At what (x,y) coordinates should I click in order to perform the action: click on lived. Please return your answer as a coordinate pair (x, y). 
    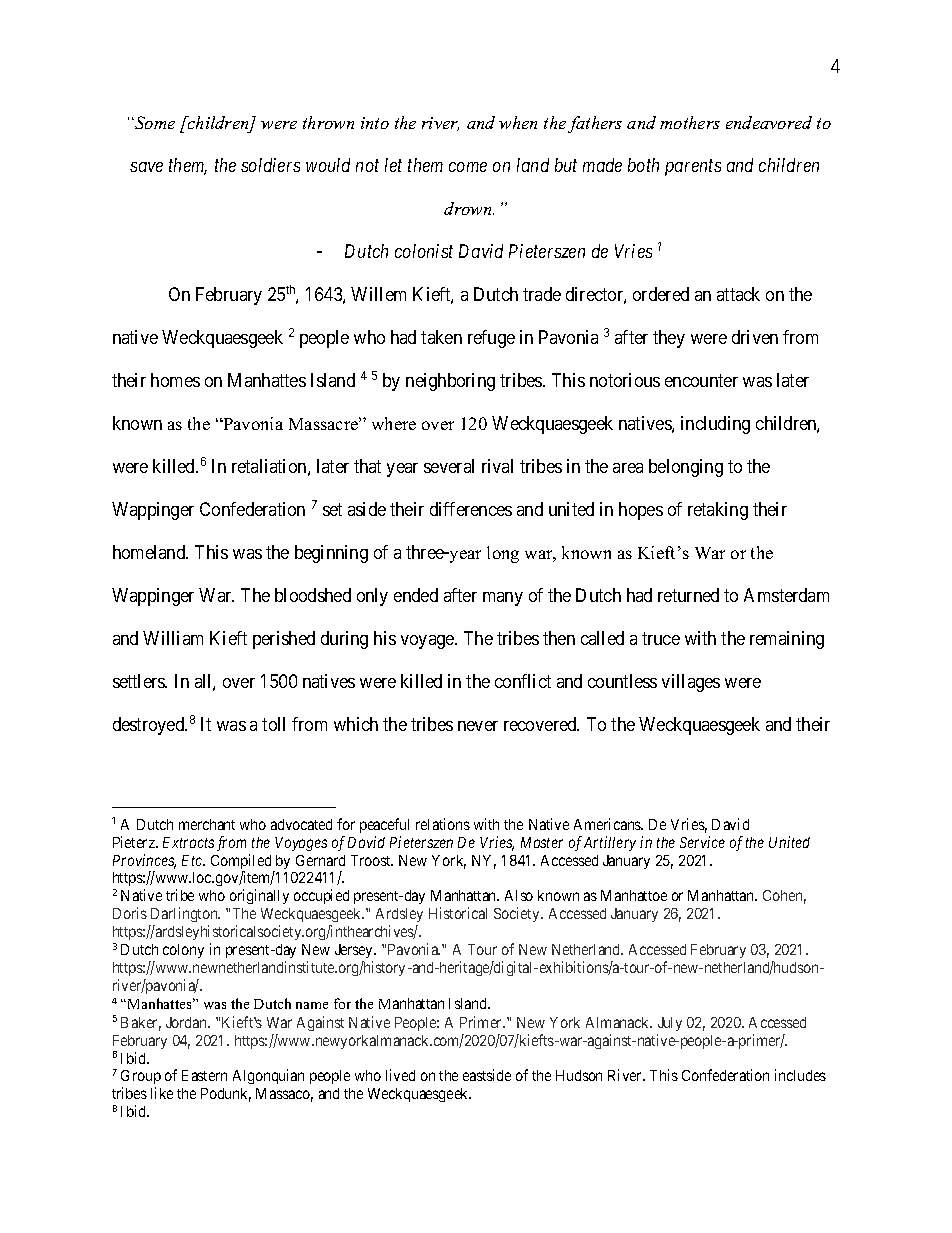
    Looking at the image, I should click on (400, 1075).
